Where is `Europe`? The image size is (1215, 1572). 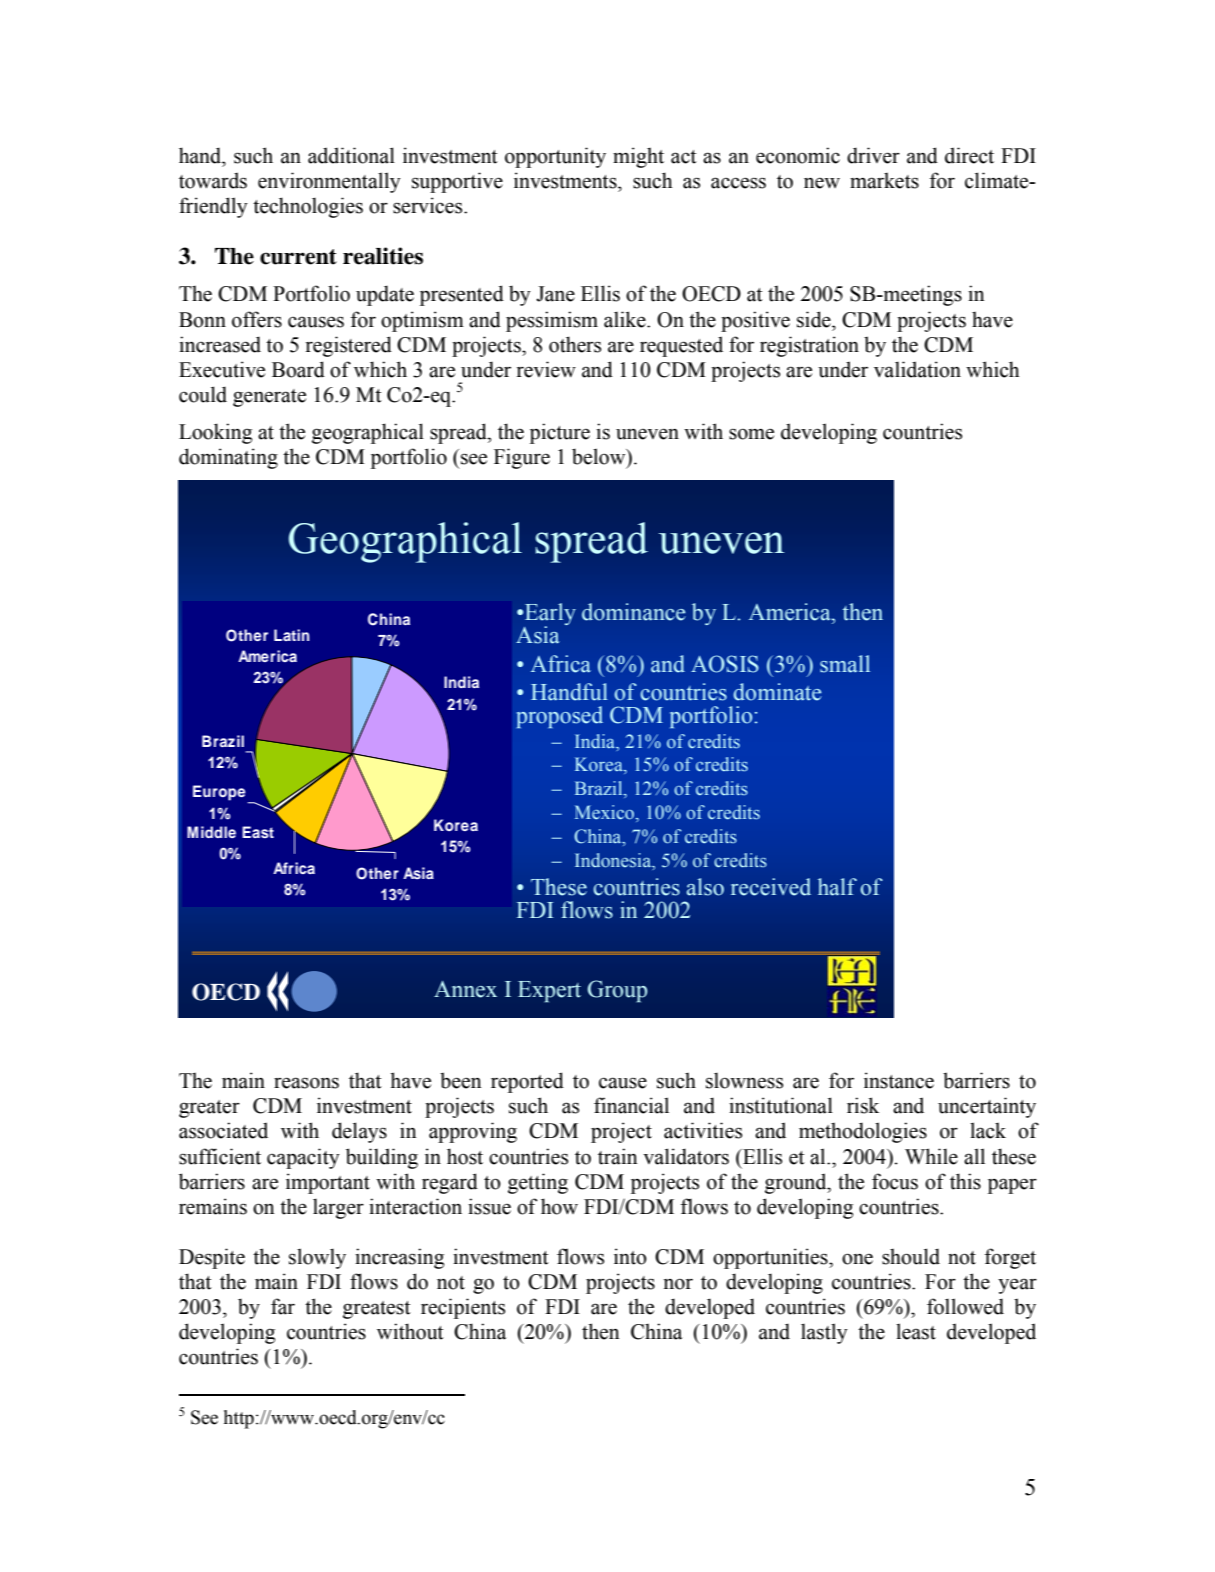
Europe is located at coordinates (220, 794).
